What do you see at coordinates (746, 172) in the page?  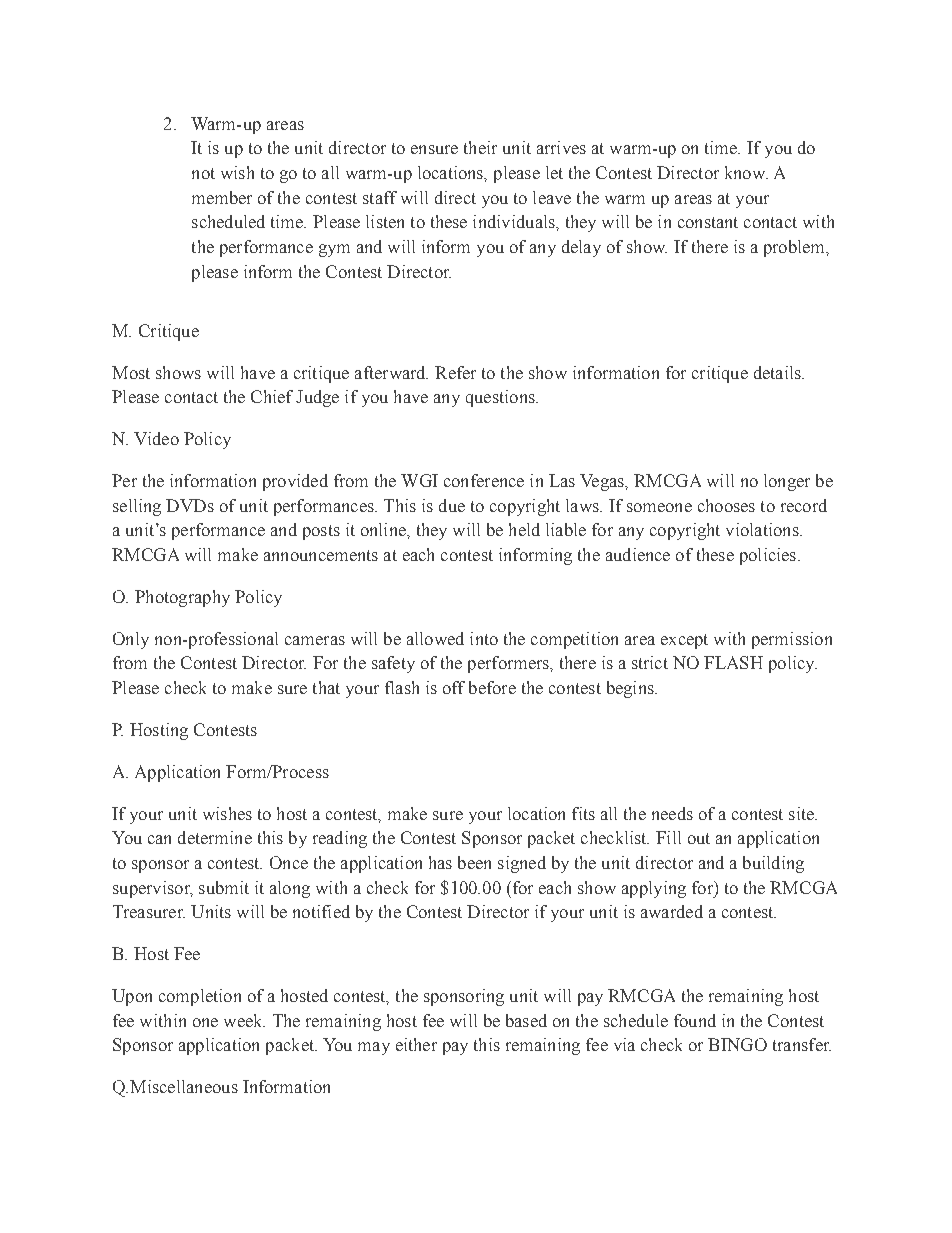 I see `know` at bounding box center [746, 172].
